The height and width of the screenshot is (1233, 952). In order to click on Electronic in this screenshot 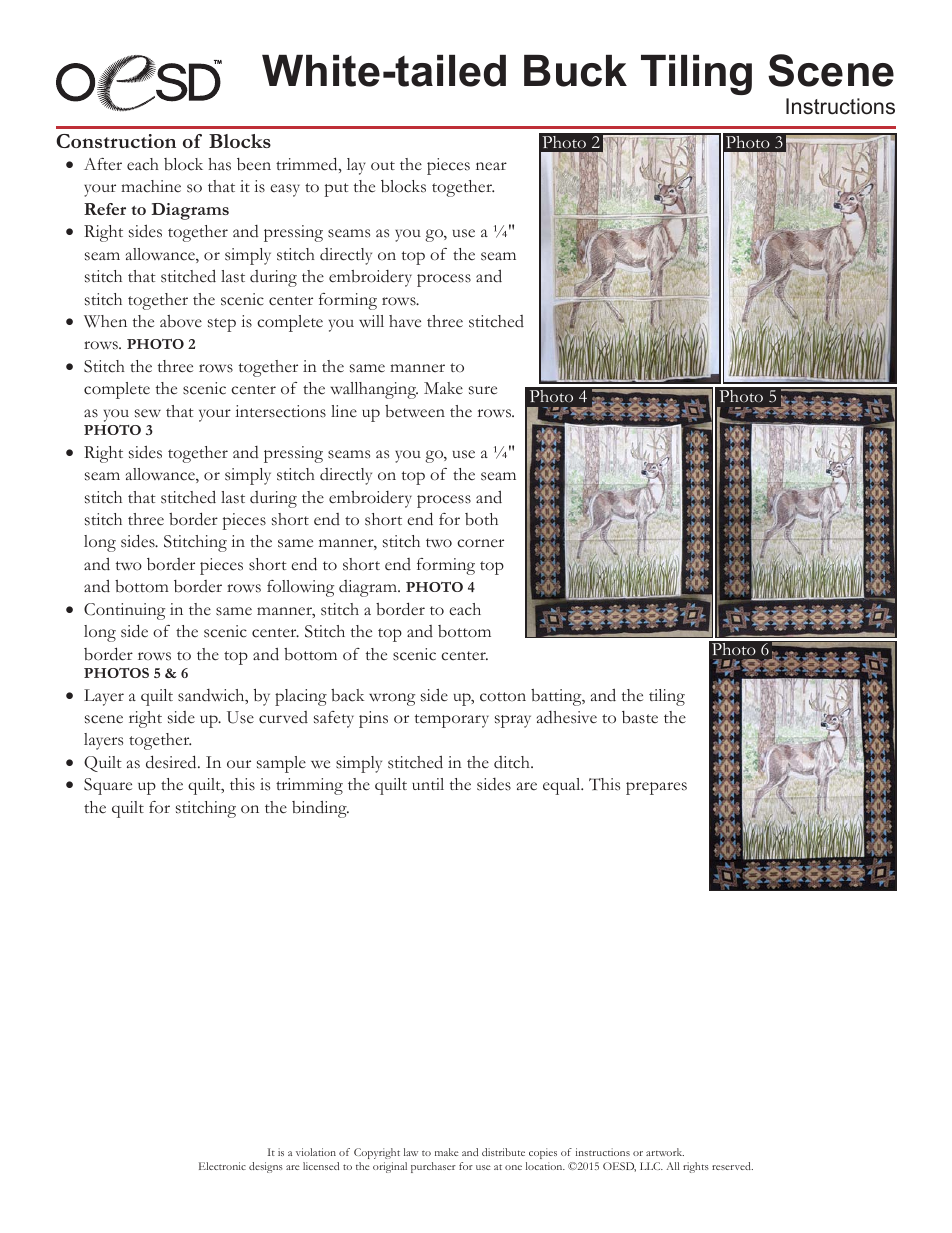, I will do `click(222, 1166)`.
